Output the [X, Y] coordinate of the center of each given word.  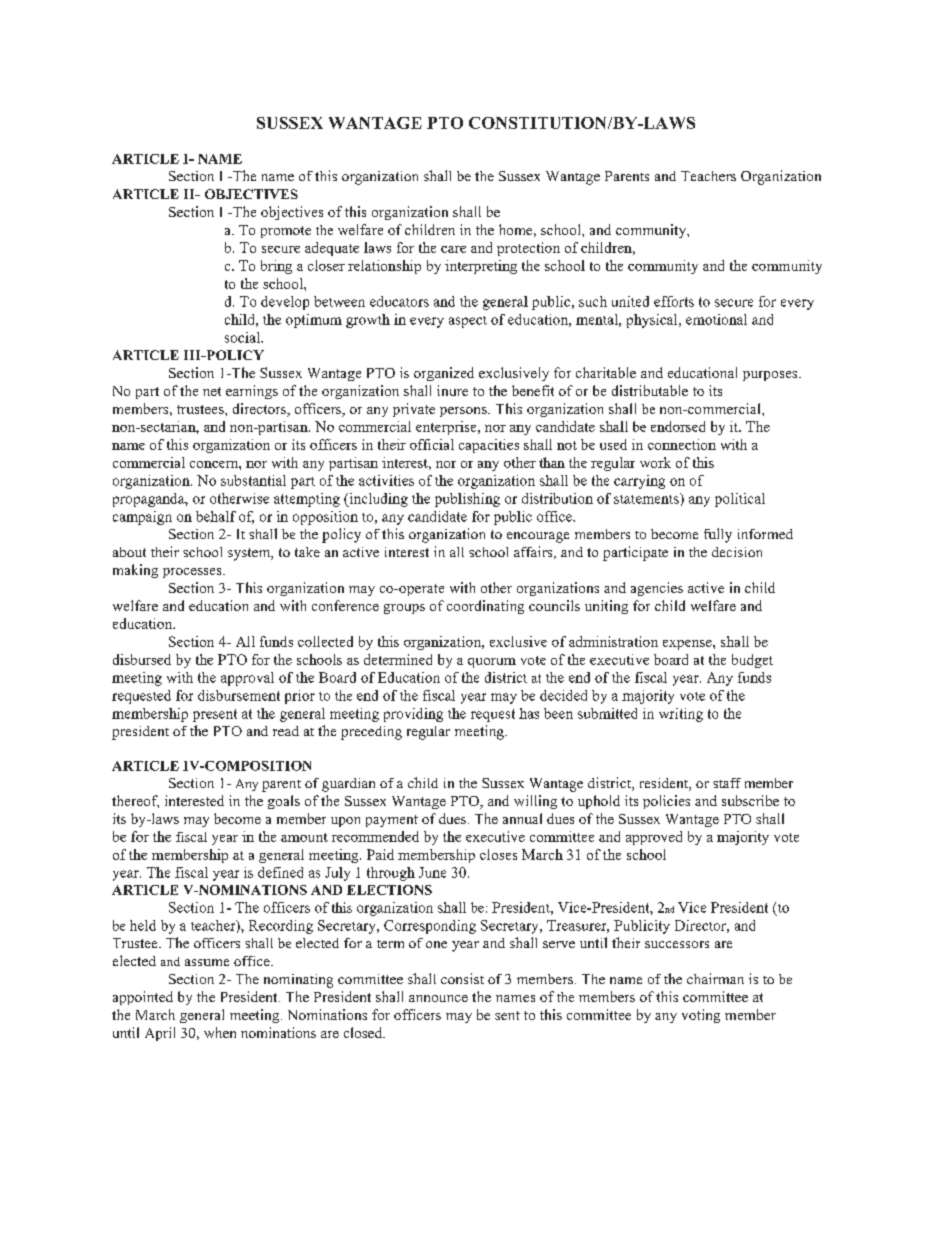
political [740, 500]
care [453, 249]
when [220, 1032]
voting [701, 1016]
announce [438, 998]
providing [413, 715]
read [286, 731]
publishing [467, 500]
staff [727, 783]
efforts [674, 301]
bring [276, 267]
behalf [216, 516]
